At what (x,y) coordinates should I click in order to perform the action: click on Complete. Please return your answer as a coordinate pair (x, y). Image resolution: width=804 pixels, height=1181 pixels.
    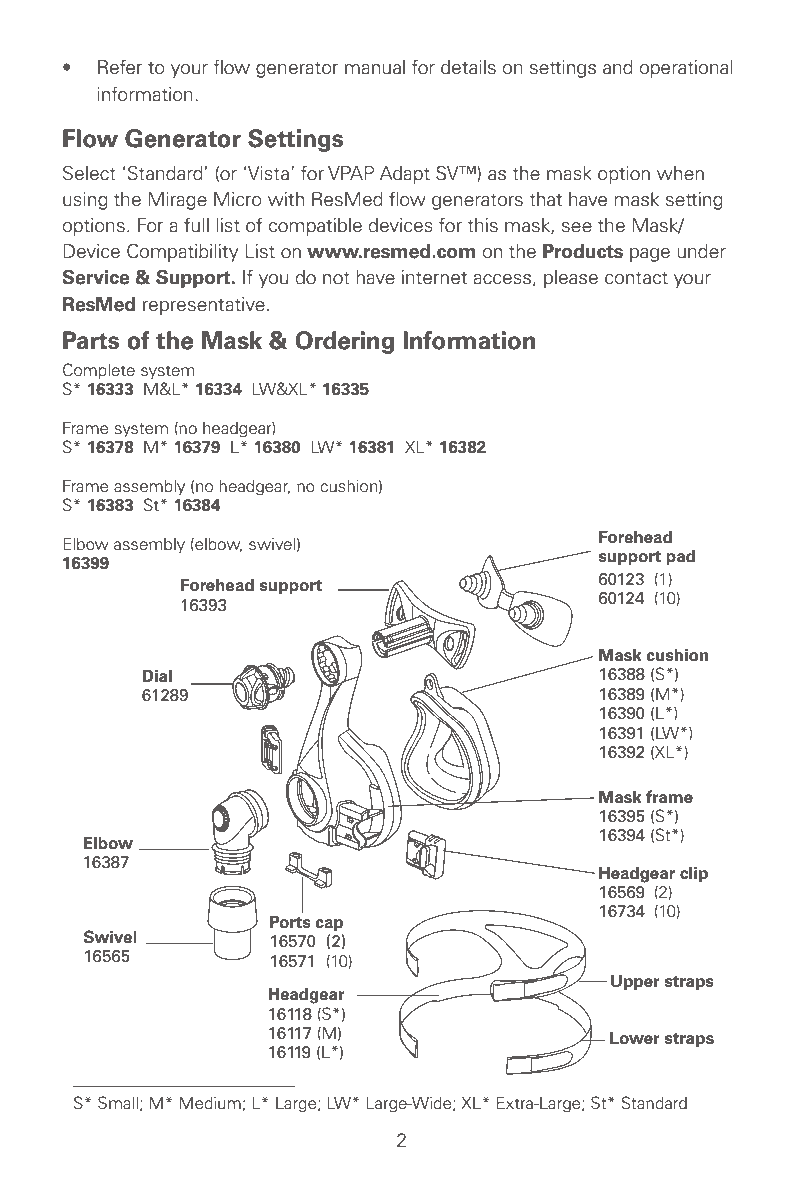
    Looking at the image, I should click on (99, 371).
